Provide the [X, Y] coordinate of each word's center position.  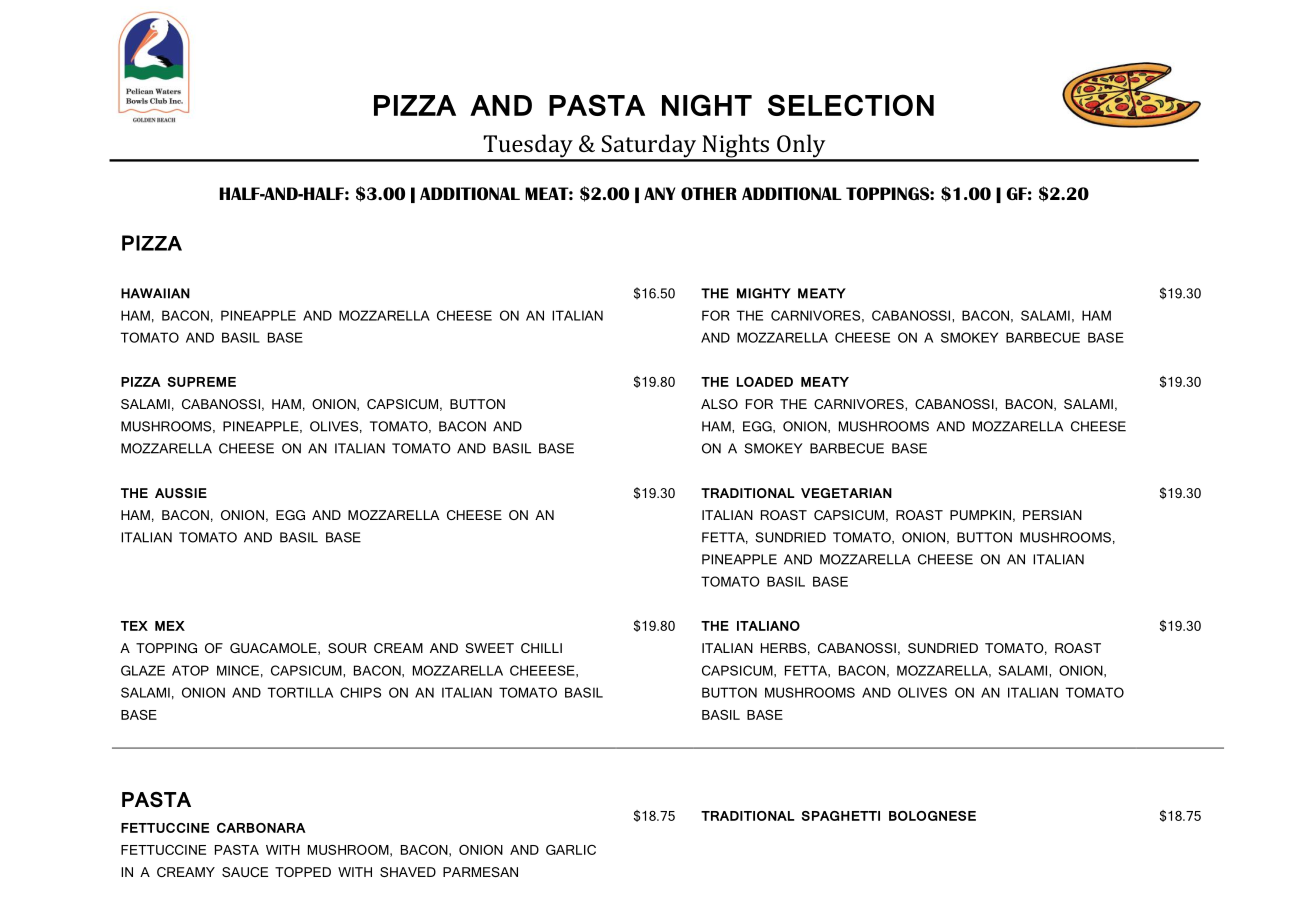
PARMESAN [480, 872]
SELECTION [851, 105]
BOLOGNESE [932, 816]
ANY [659, 193]
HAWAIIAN [155, 293]
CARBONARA [261, 828]
